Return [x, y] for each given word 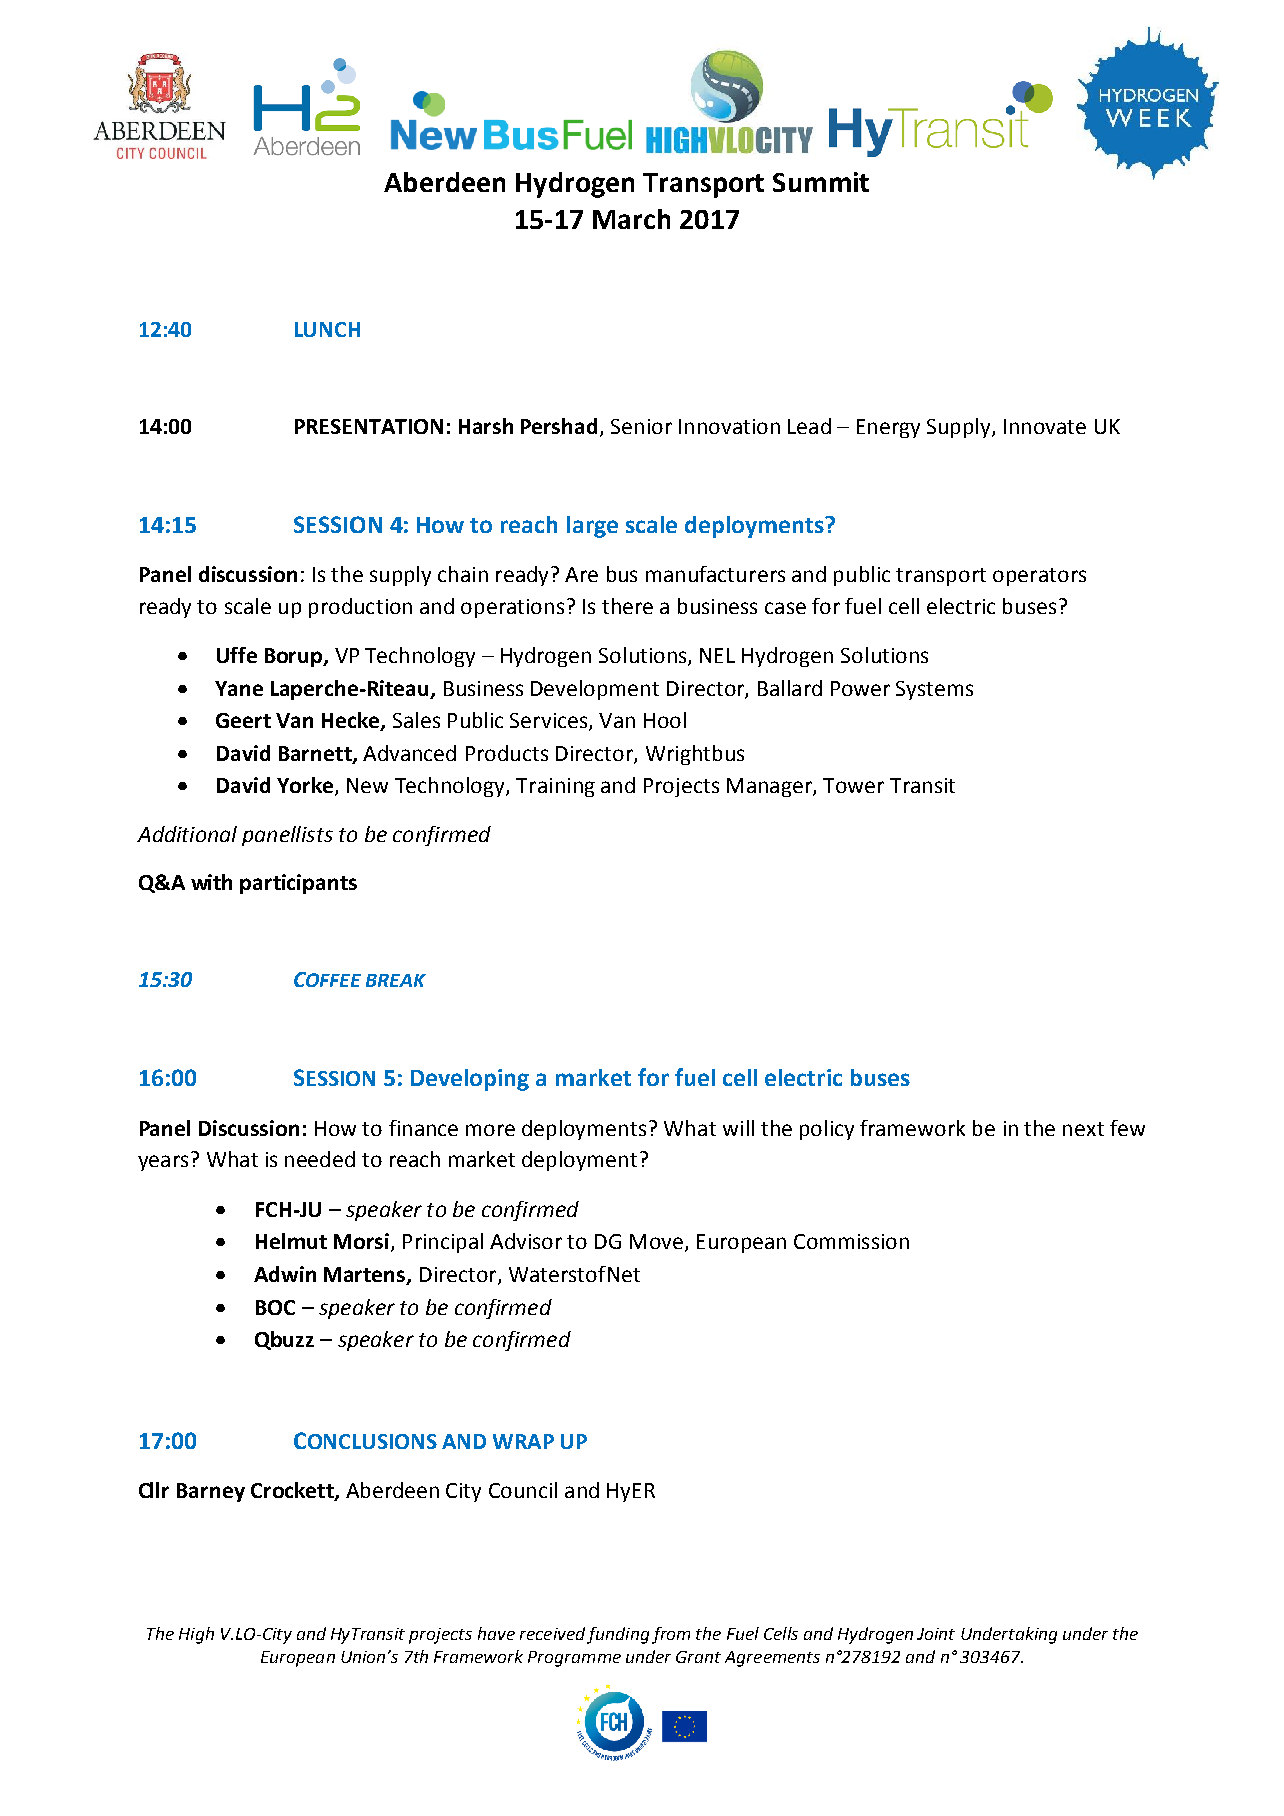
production [360, 608]
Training [555, 787]
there [627, 606]
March [631, 219]
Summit [821, 182]
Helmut [291, 1241]
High [196, 1635]
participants [298, 884]
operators [1039, 577]
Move [656, 1241]
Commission [851, 1241]
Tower [853, 785]
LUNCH [327, 329]
